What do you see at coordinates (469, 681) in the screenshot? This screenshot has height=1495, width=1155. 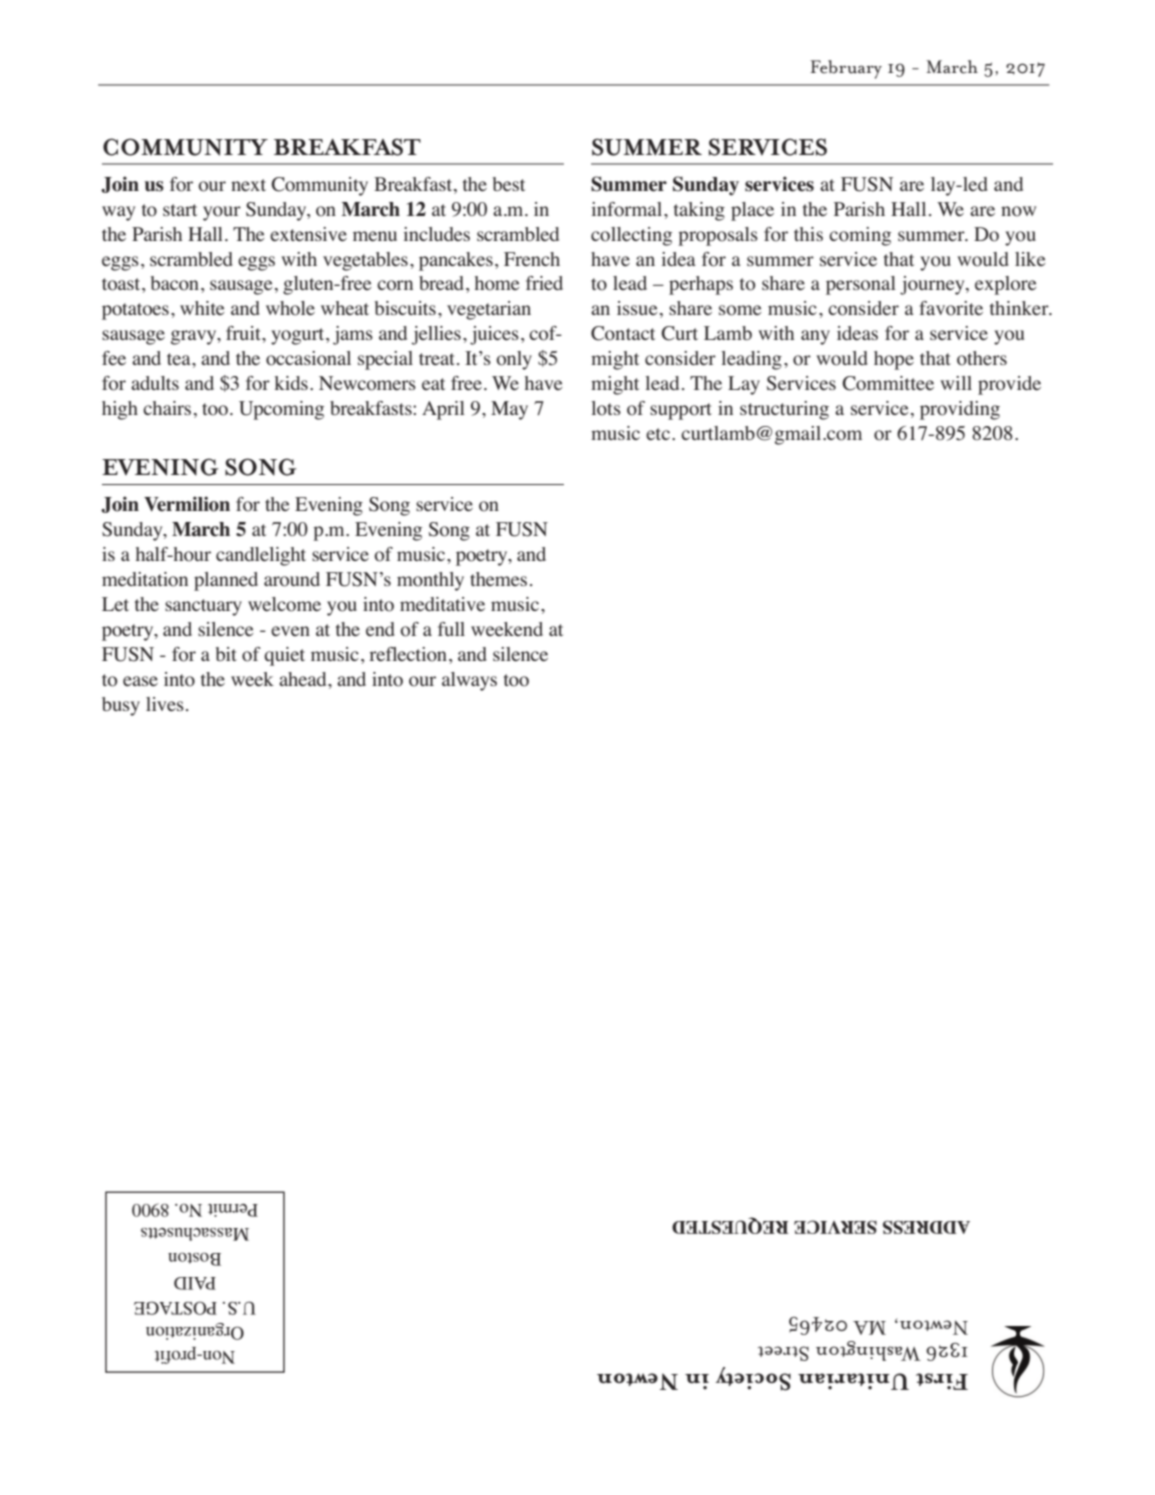 I see `always` at bounding box center [469, 681].
